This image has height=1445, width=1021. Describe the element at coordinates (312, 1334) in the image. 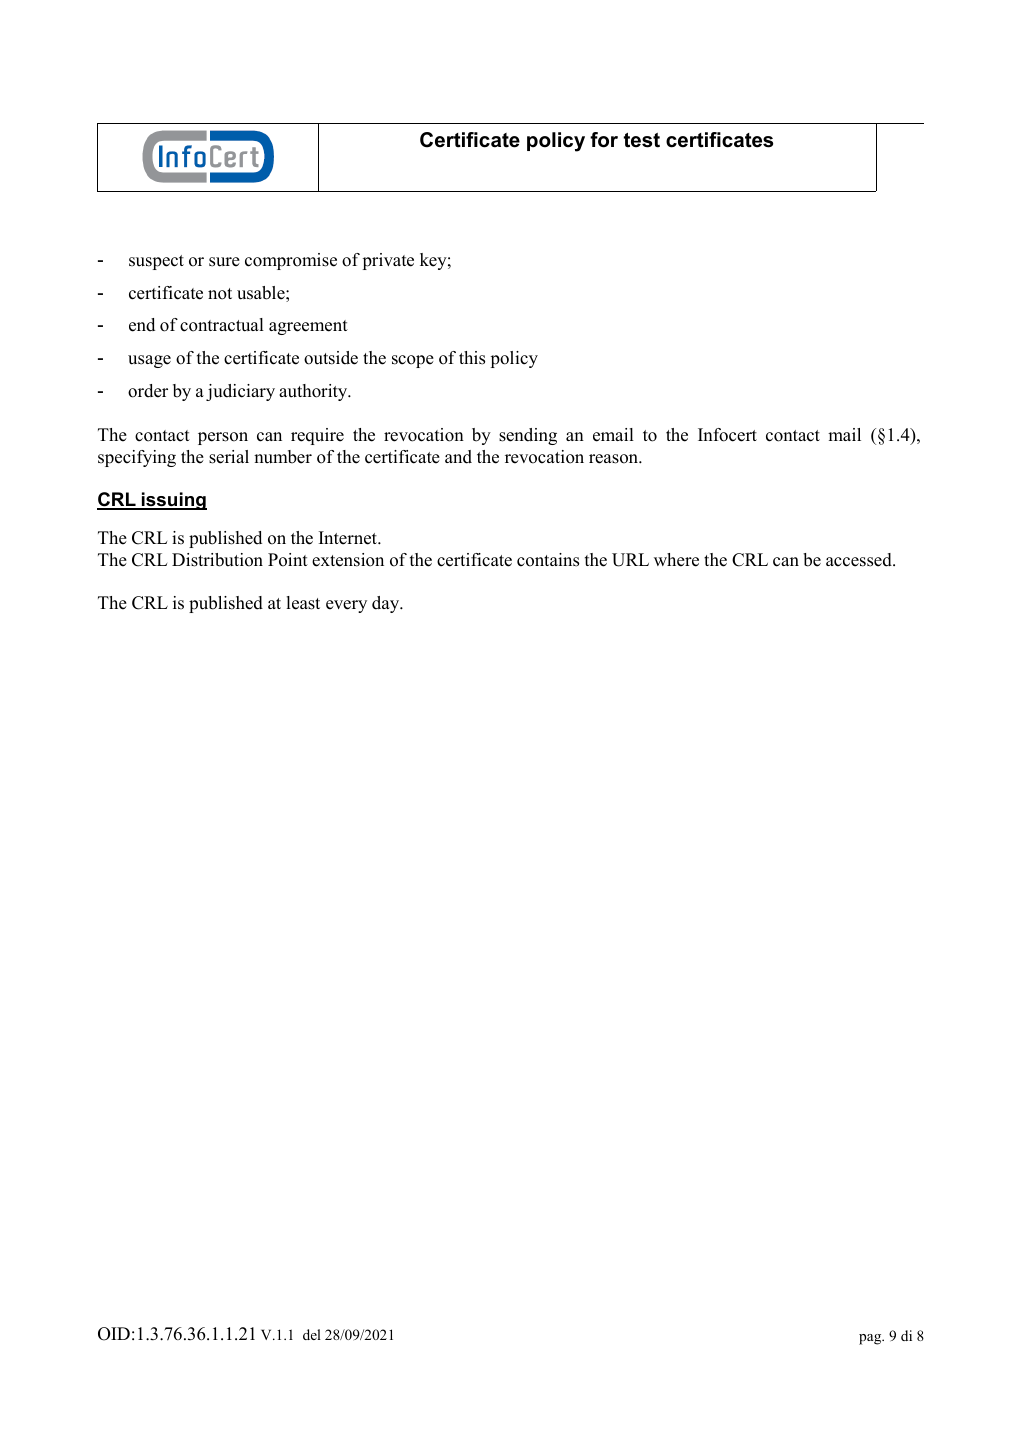

I see `del` at that location.
